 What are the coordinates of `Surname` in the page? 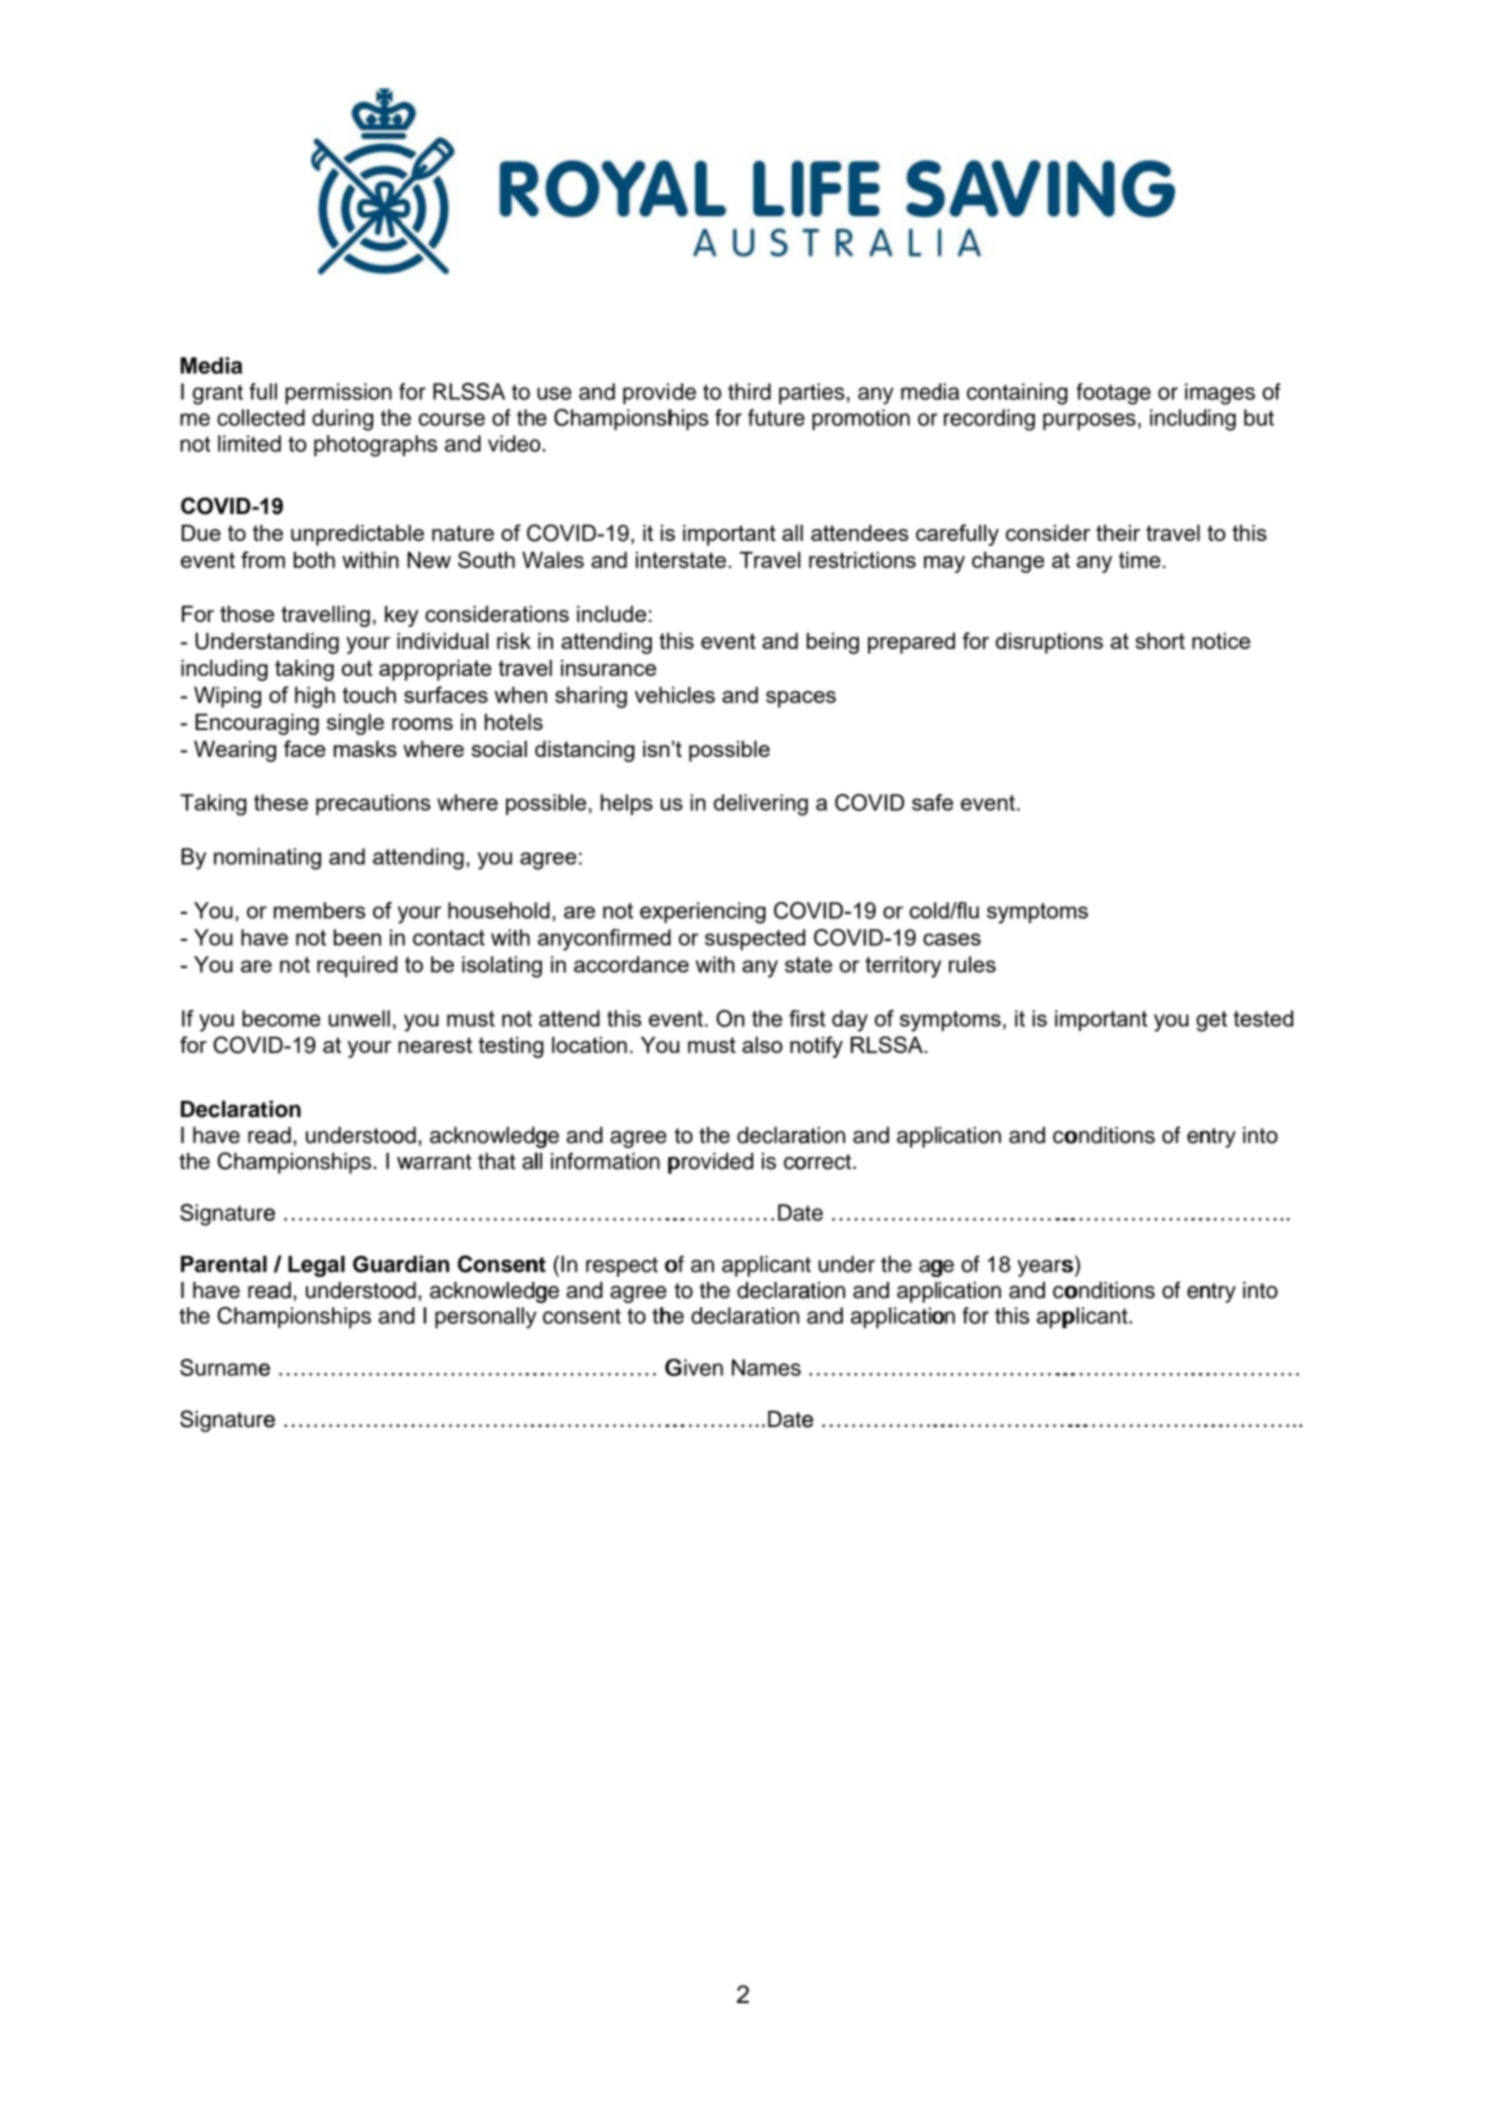 It's located at (225, 1367).
